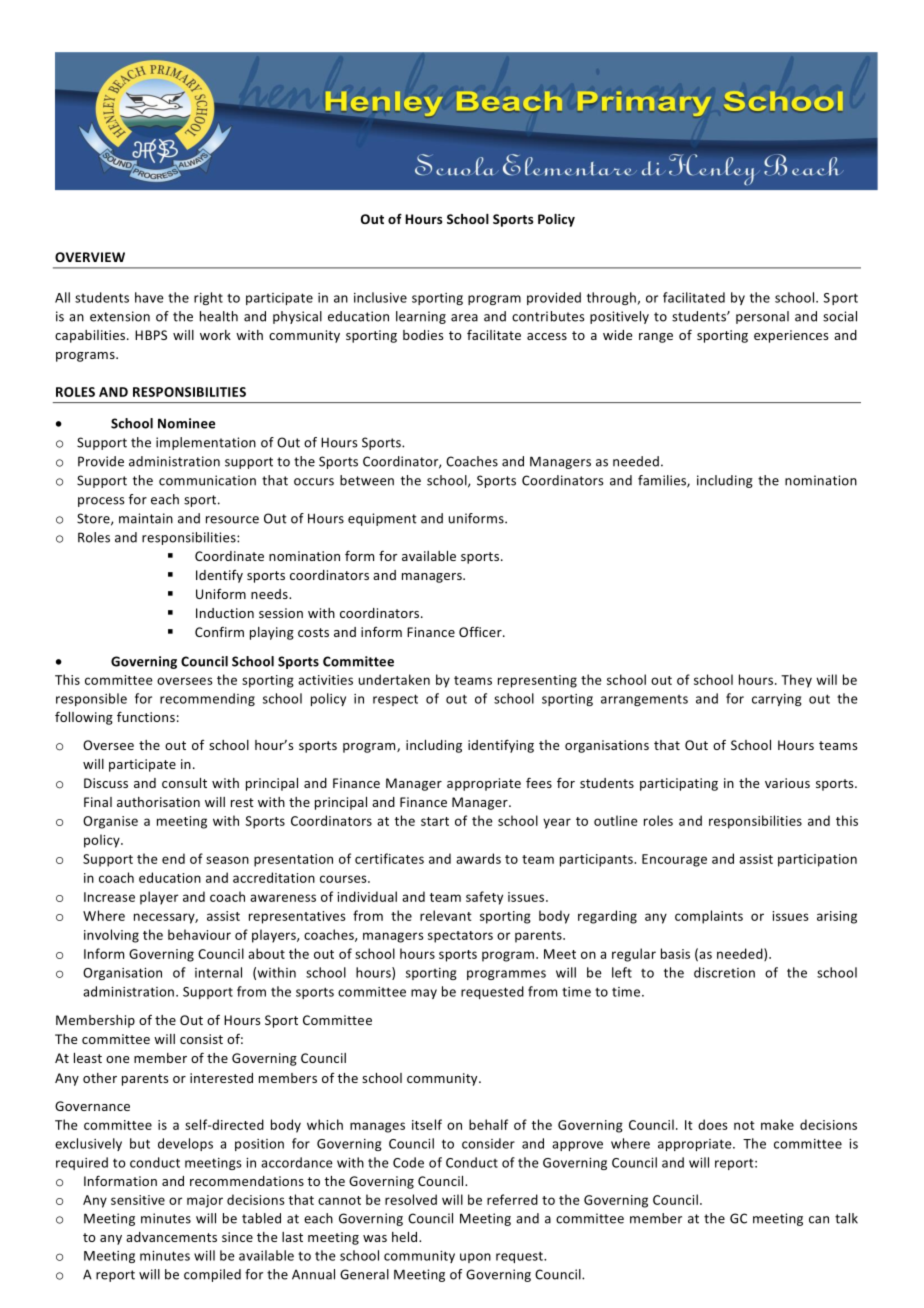 This screenshot has height=1308, width=924. Describe the element at coordinates (171, 1237) in the screenshot. I see `advancements` at that location.
